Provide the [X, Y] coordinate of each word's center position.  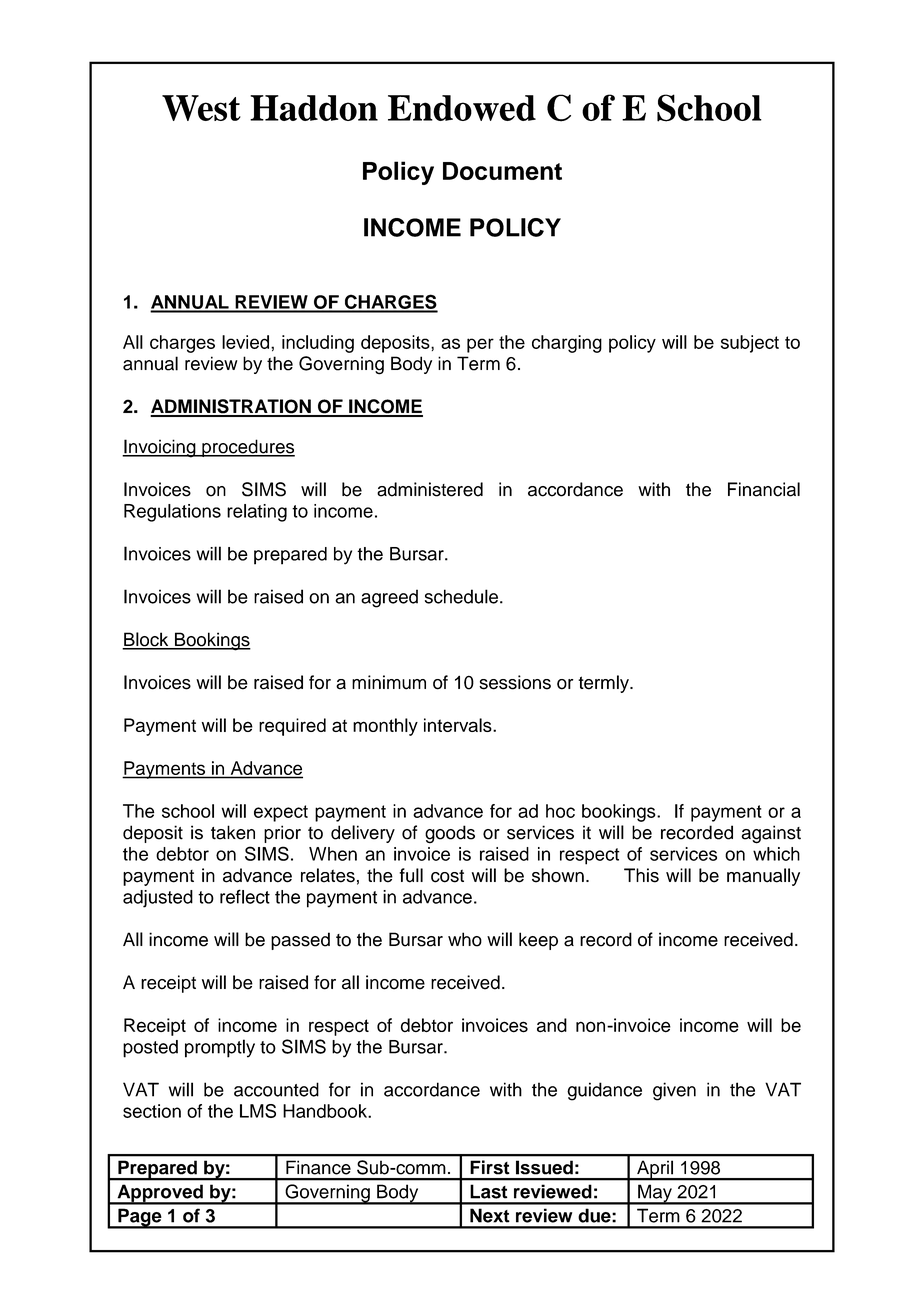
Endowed [462, 108]
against [771, 834]
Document [502, 171]
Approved [160, 1194]
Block [146, 640]
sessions [515, 682]
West [201, 108]
